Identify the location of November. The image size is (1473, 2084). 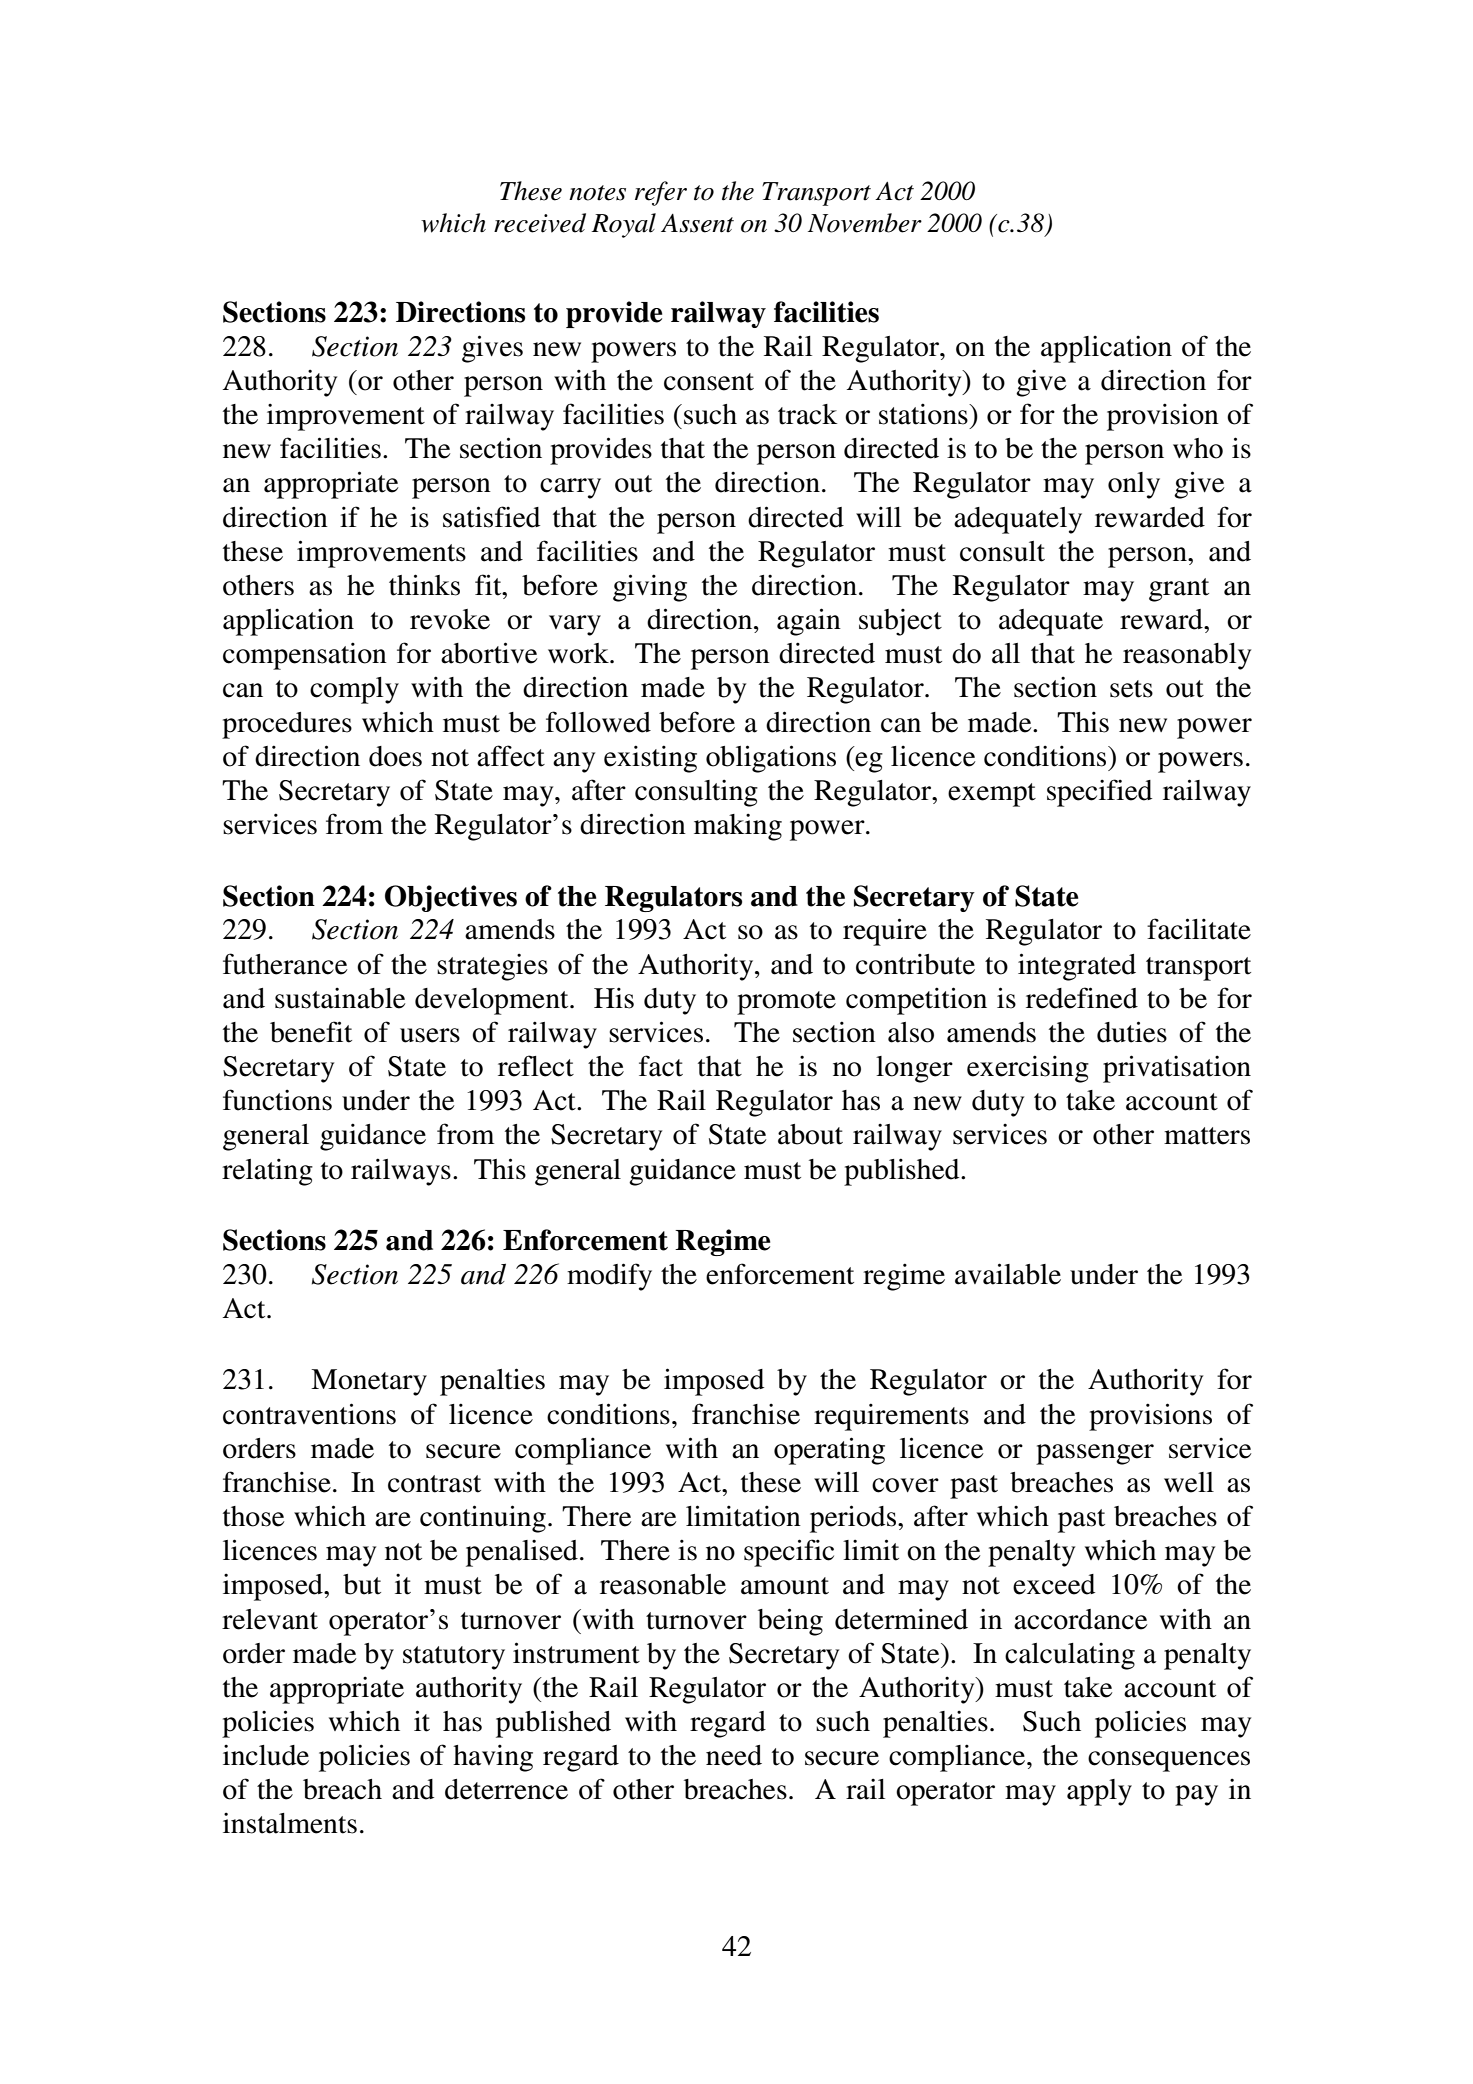
(865, 223).
